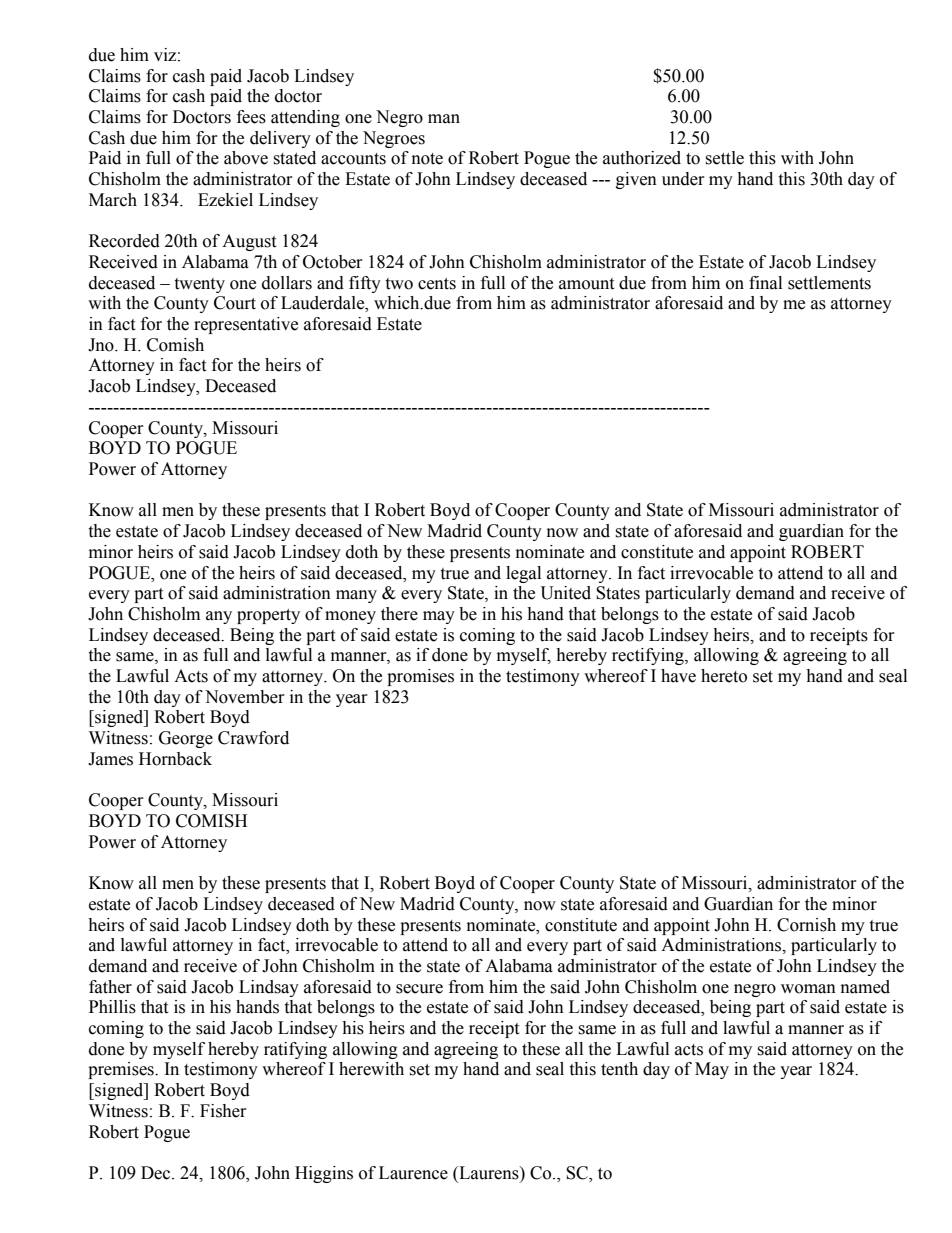 Image resolution: width=952 pixels, height=1233 pixels. I want to click on final, so click(765, 283).
